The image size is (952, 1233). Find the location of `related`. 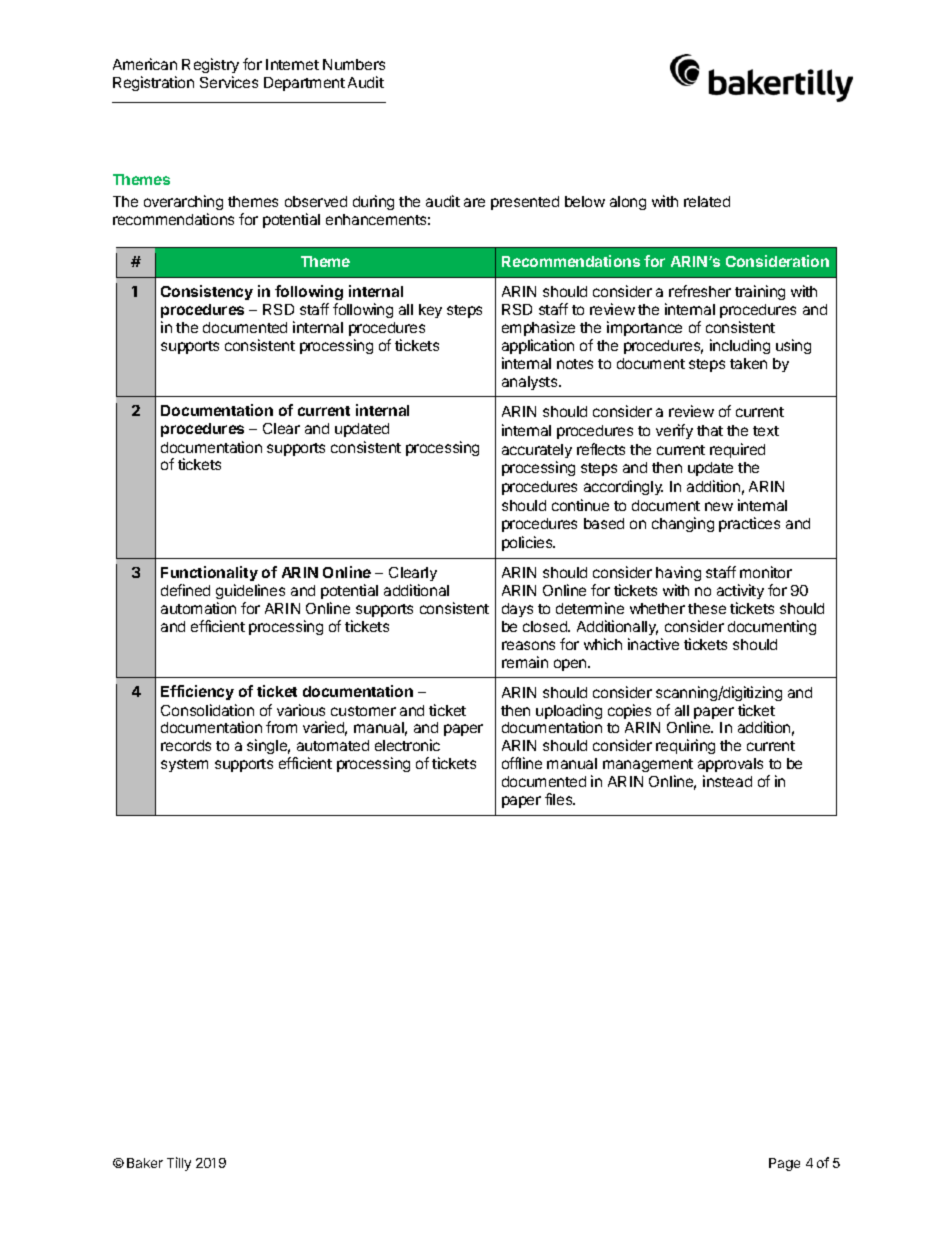

related is located at coordinates (707, 201).
